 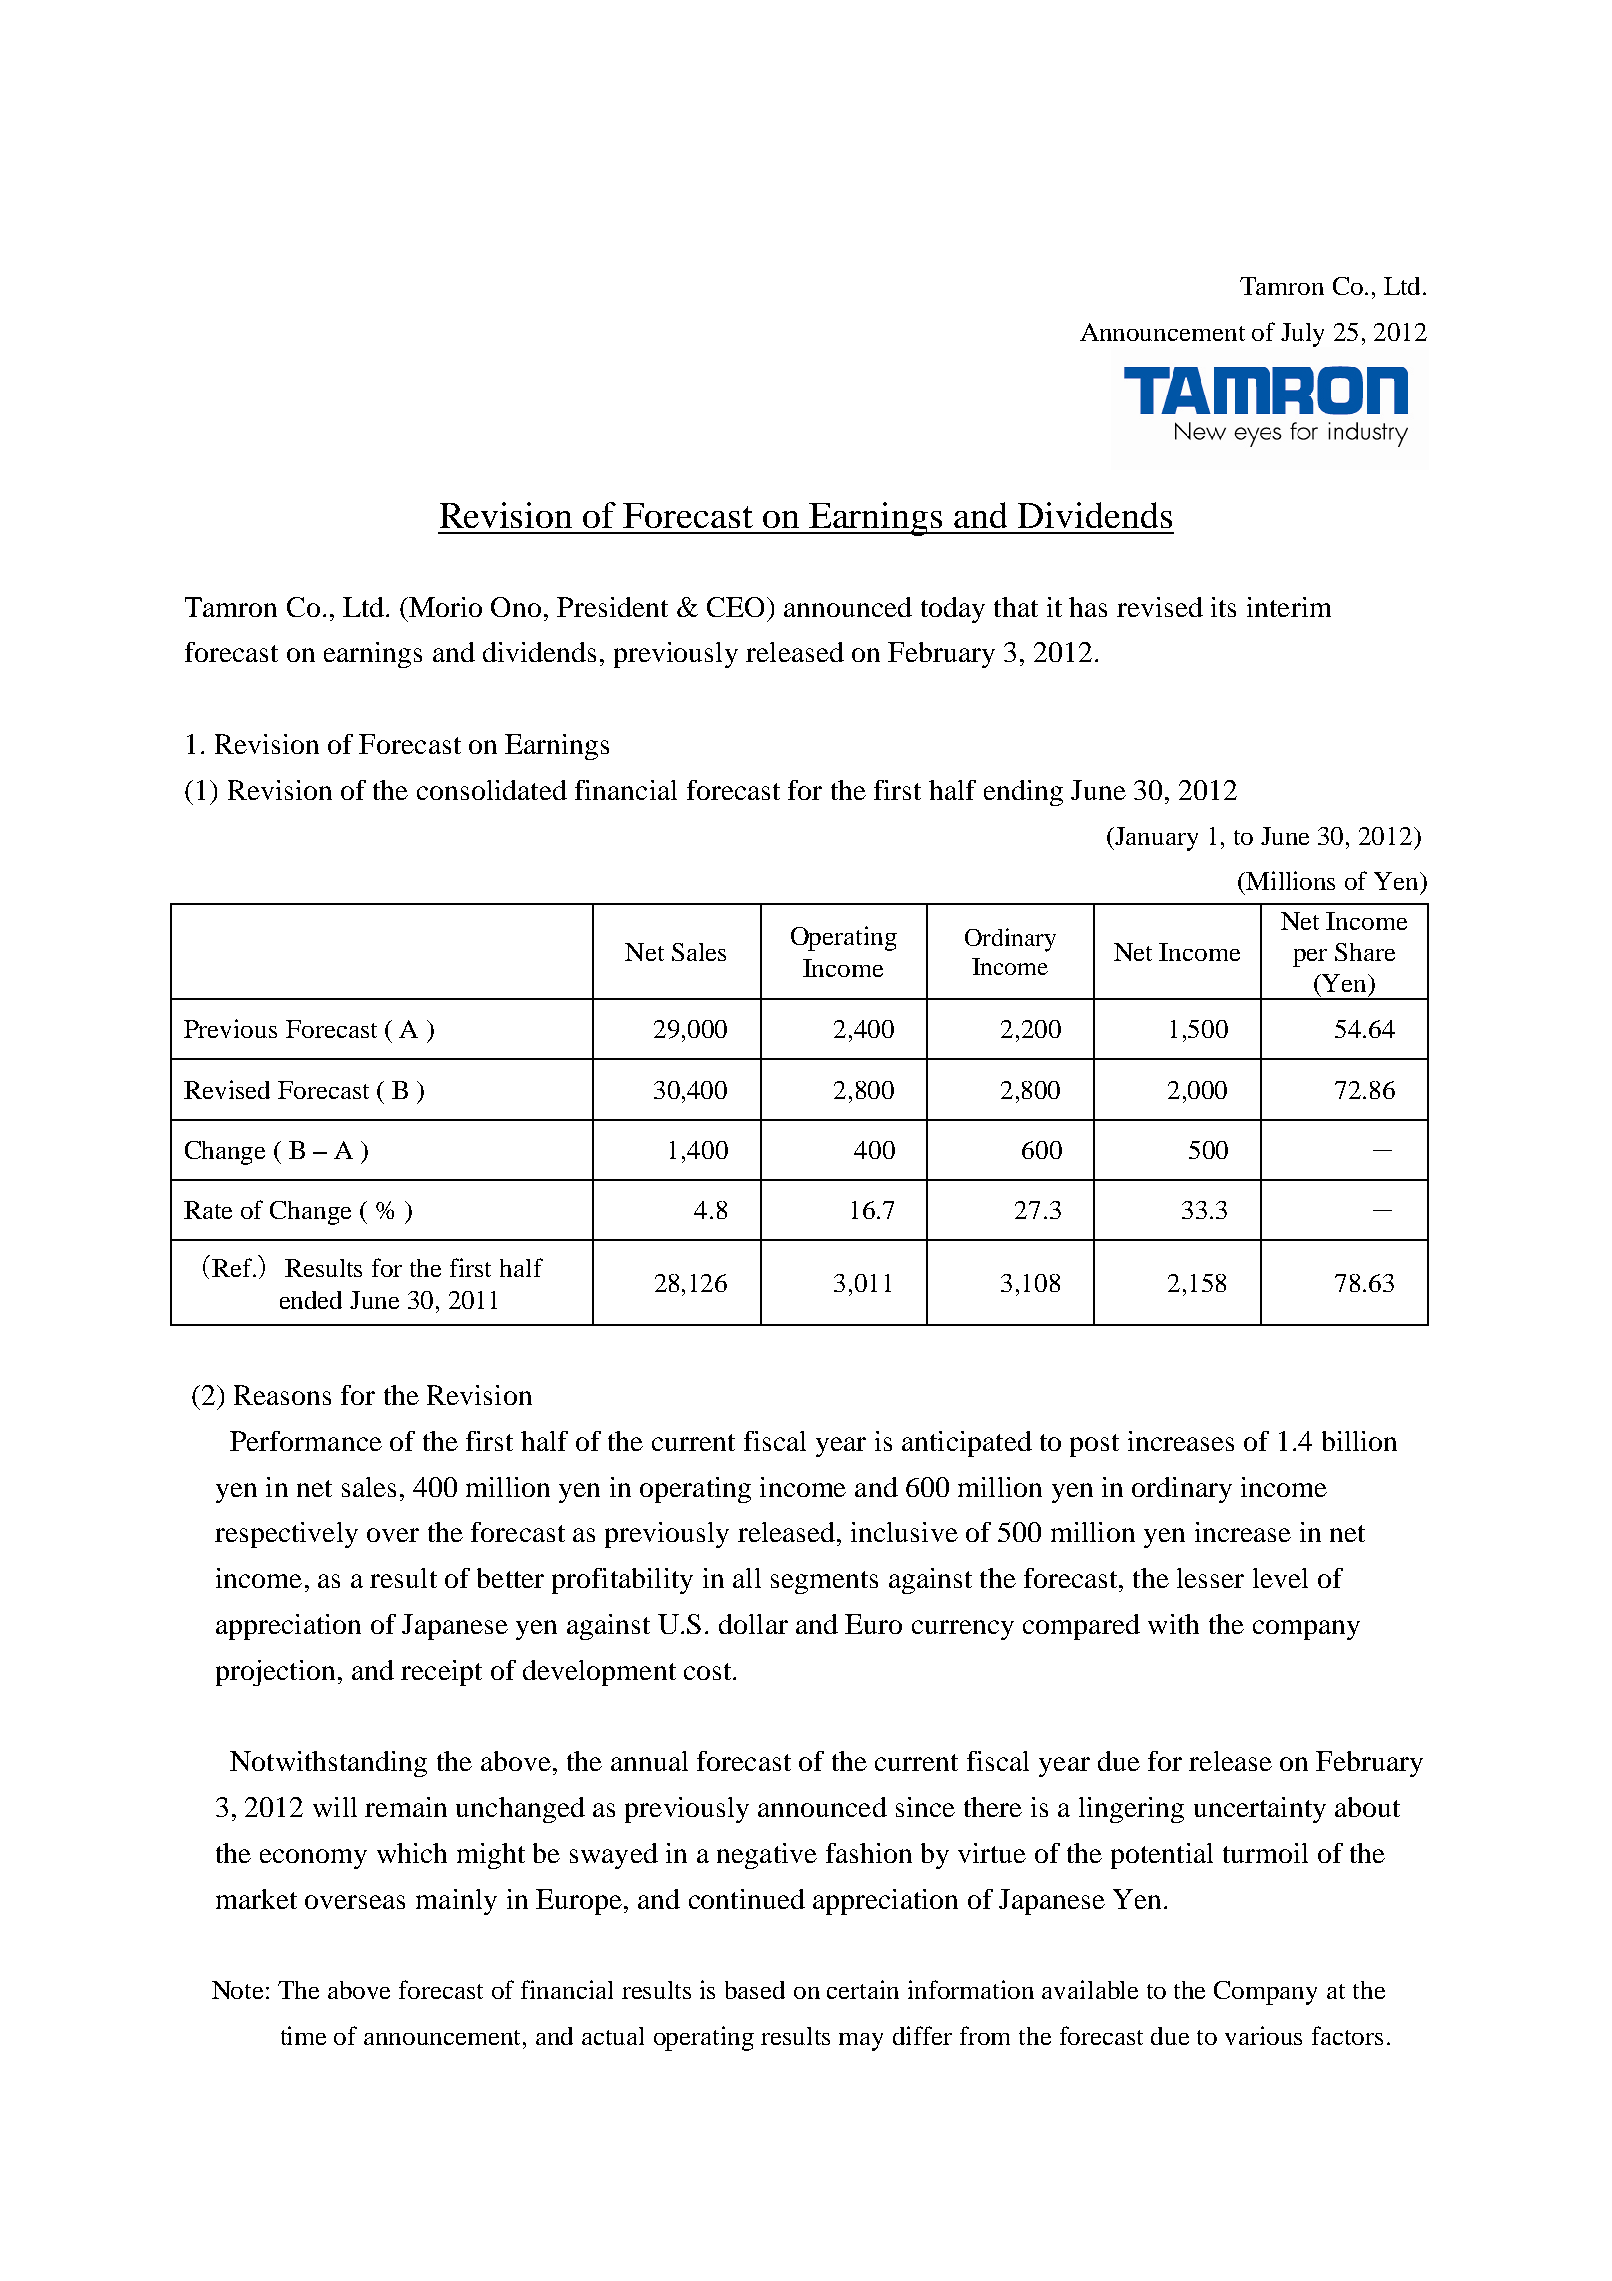 What do you see at coordinates (303, 2035) in the screenshot?
I see `time` at bounding box center [303, 2035].
